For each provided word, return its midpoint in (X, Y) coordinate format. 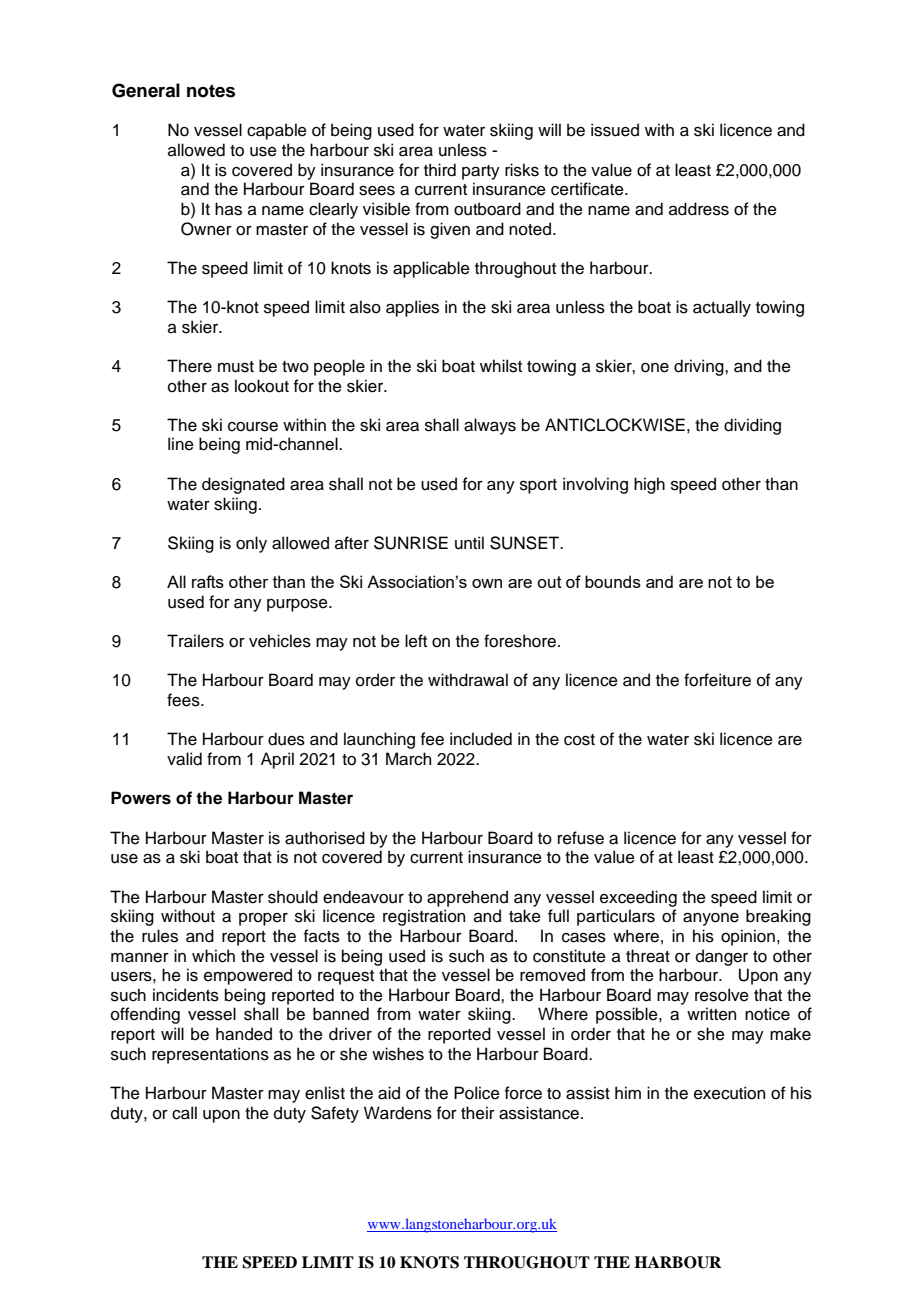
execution (729, 1093)
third (440, 170)
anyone (711, 919)
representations (210, 1055)
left (416, 641)
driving (700, 367)
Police (477, 1093)
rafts (208, 581)
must (236, 367)
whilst (501, 366)
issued (615, 130)
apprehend (467, 898)
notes (211, 91)
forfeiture (717, 680)
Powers (141, 798)
